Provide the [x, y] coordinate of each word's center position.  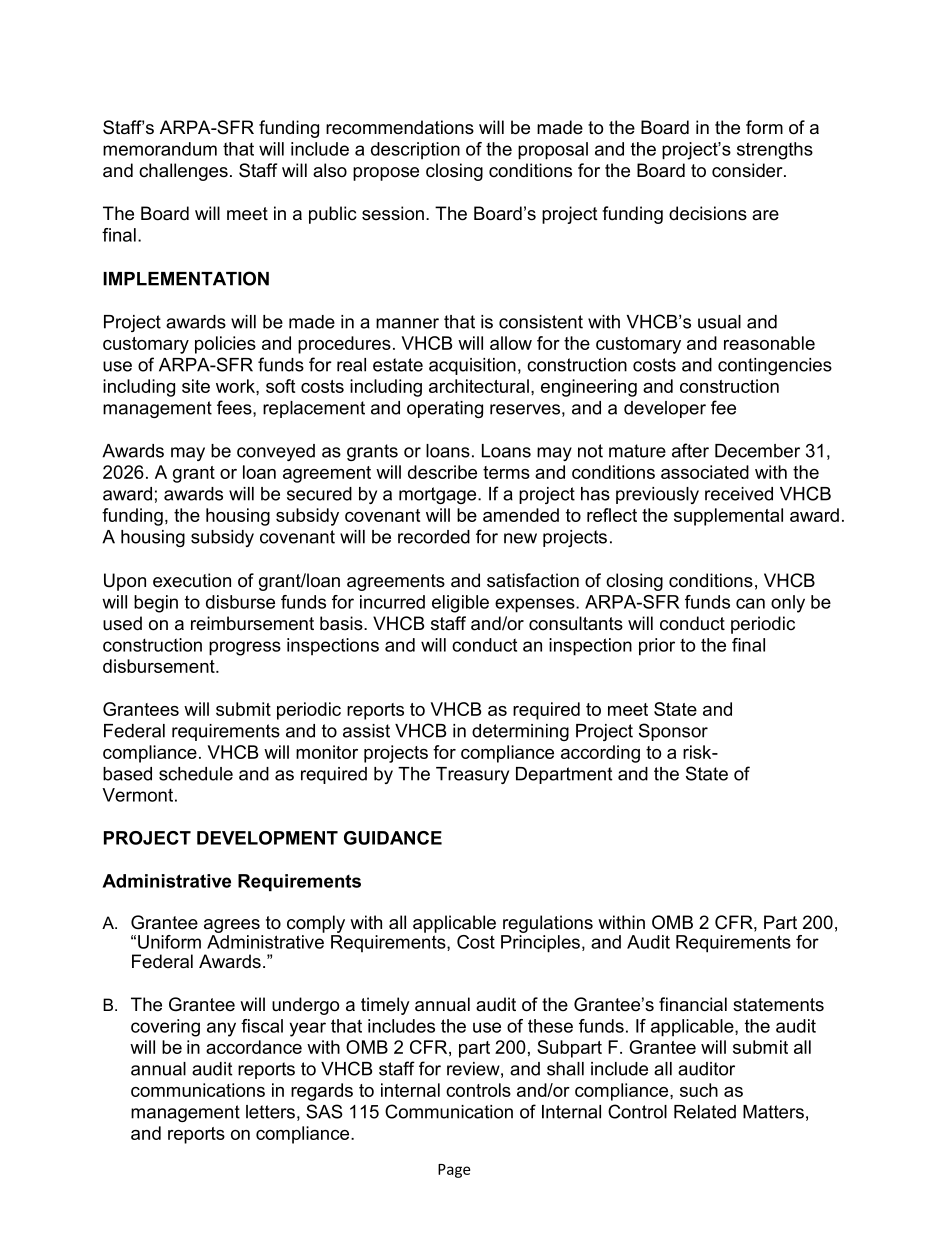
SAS [324, 1111]
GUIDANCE [393, 838]
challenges [183, 172]
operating [445, 409]
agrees [232, 926]
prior [657, 647]
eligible [460, 604]
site [196, 386]
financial [693, 1004]
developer [665, 409]
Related [705, 1112]
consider [748, 170]
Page [454, 1171]
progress [245, 648]
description [415, 150]
